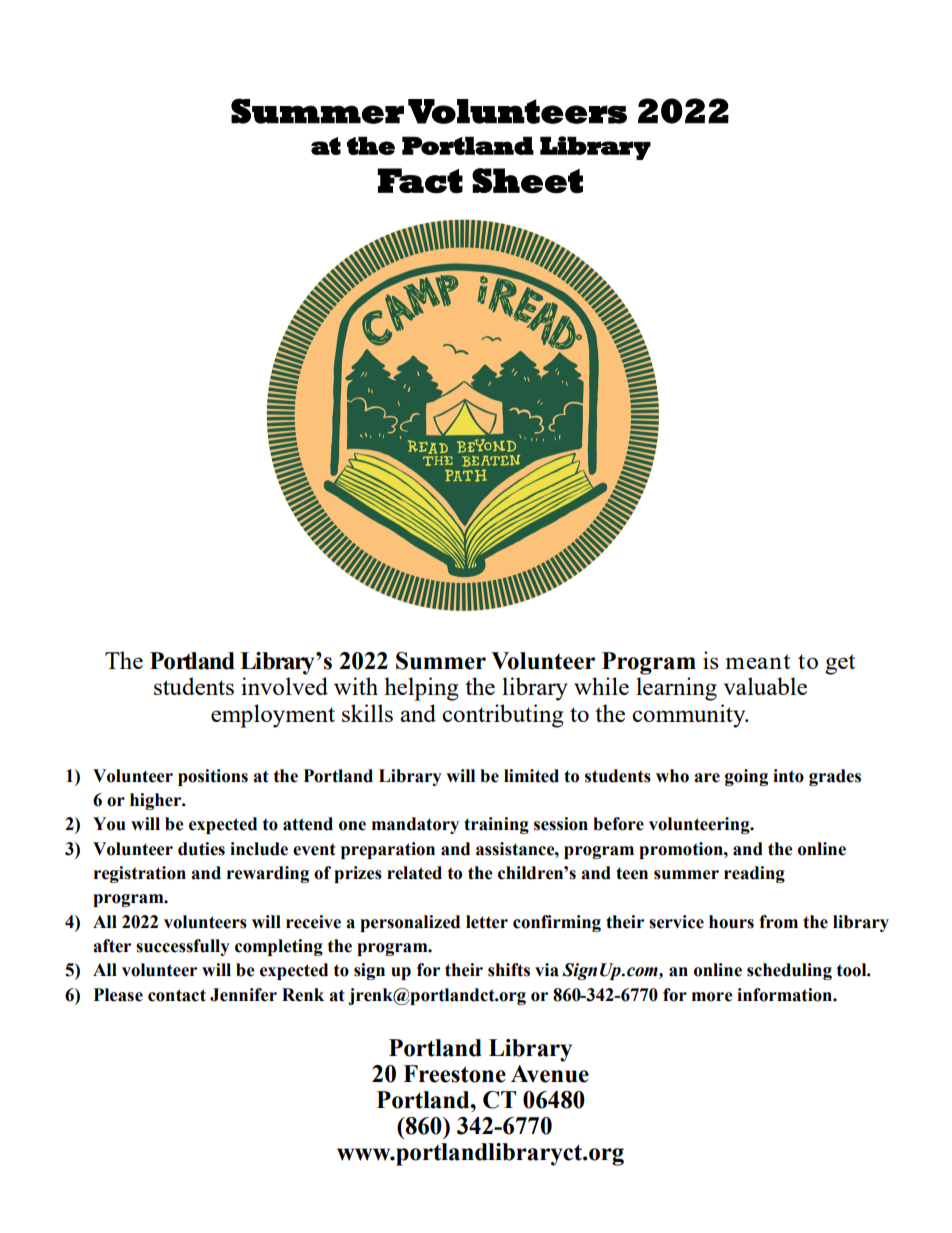  Describe the element at coordinates (550, 1074) in the image. I see `Avenue` at that location.
